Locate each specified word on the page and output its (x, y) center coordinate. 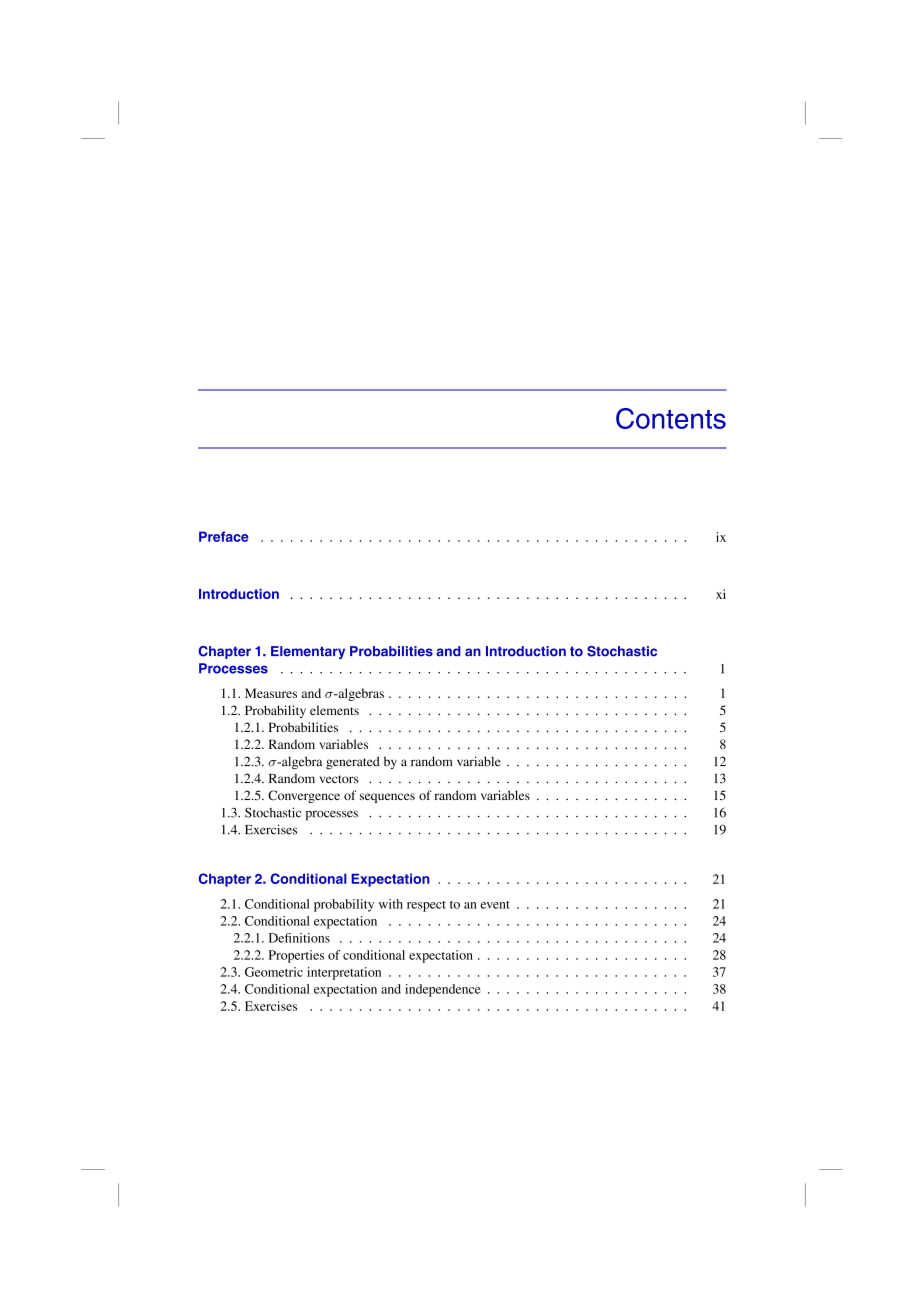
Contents (671, 418)
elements (334, 710)
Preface (224, 536)
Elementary (308, 652)
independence (443, 990)
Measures (271, 693)
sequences (387, 798)
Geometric (274, 972)
